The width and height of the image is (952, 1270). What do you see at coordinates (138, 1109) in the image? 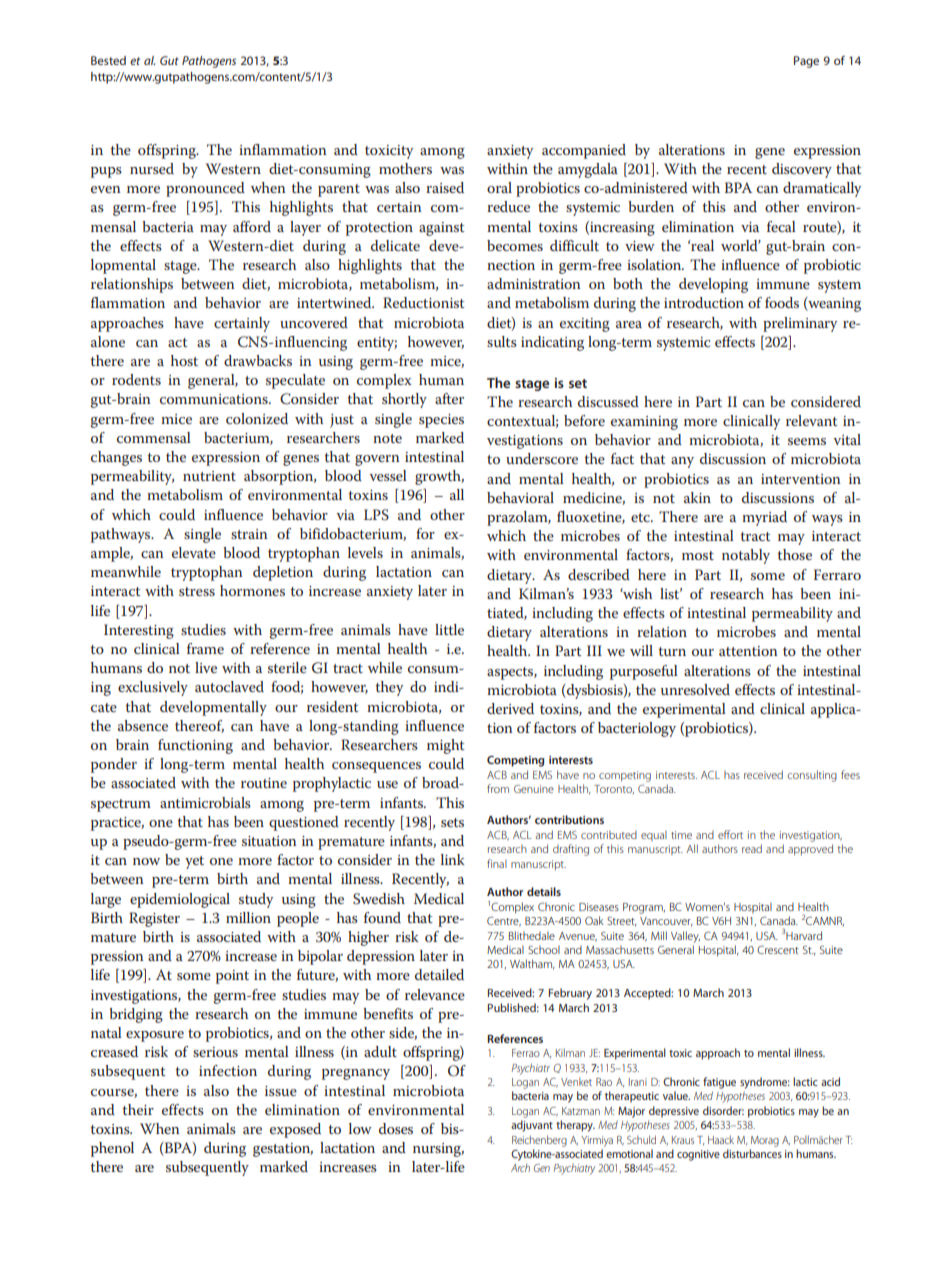
I see `their` at bounding box center [138, 1109].
